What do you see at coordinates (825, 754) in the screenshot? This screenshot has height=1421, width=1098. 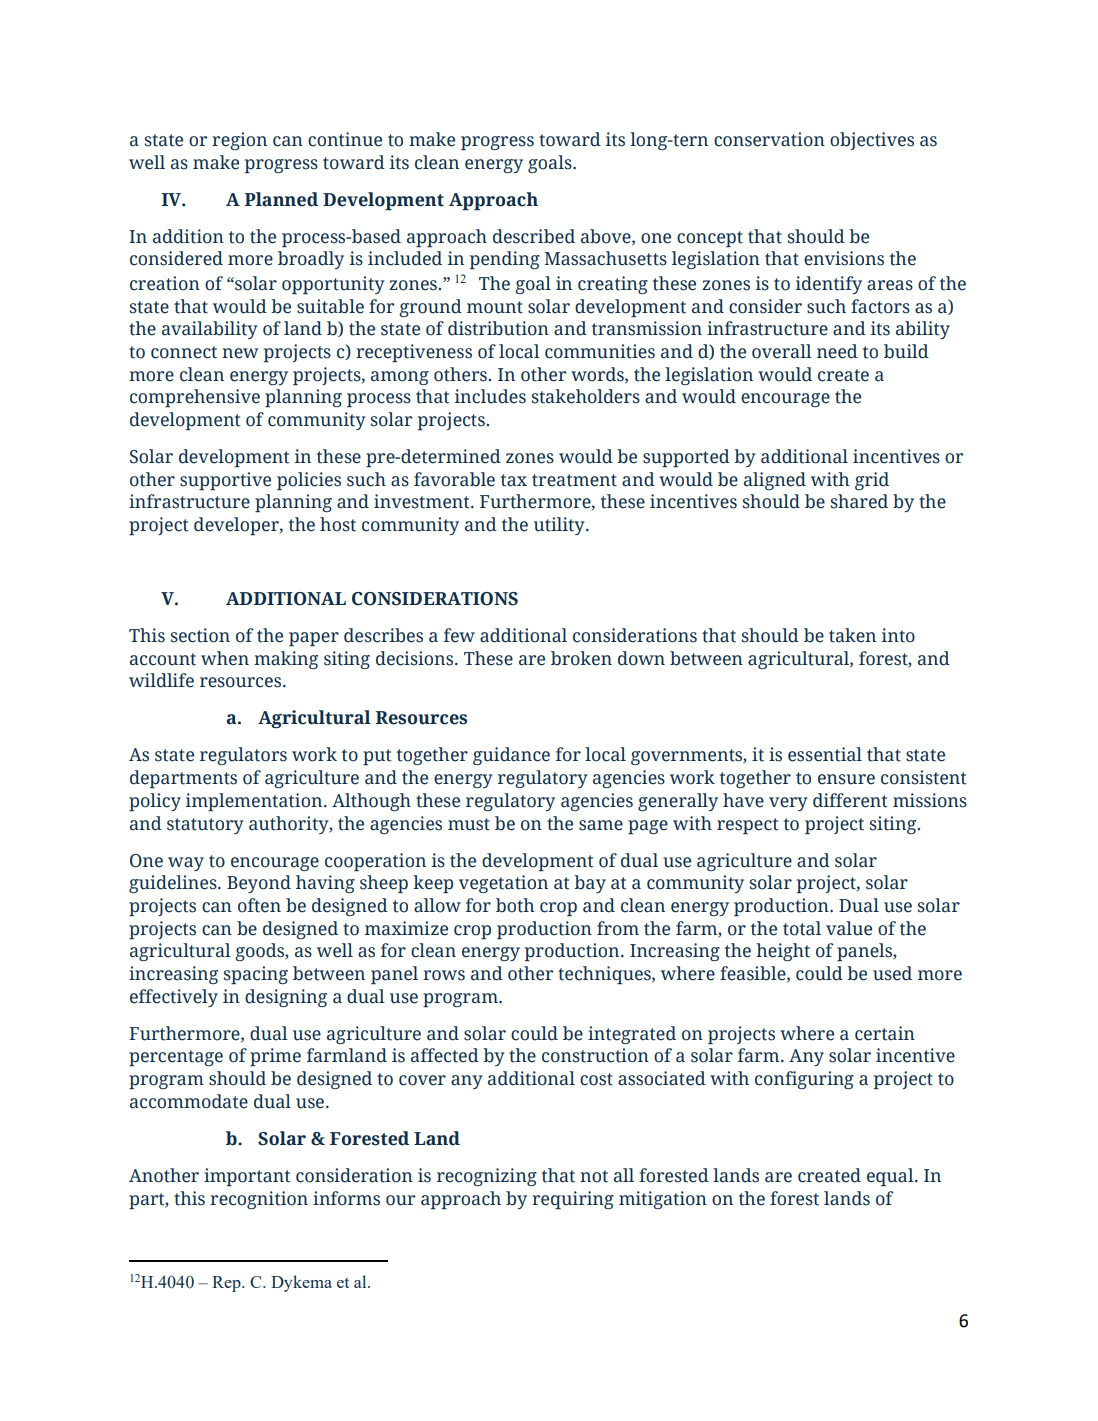 I see `essential` at bounding box center [825, 754].
